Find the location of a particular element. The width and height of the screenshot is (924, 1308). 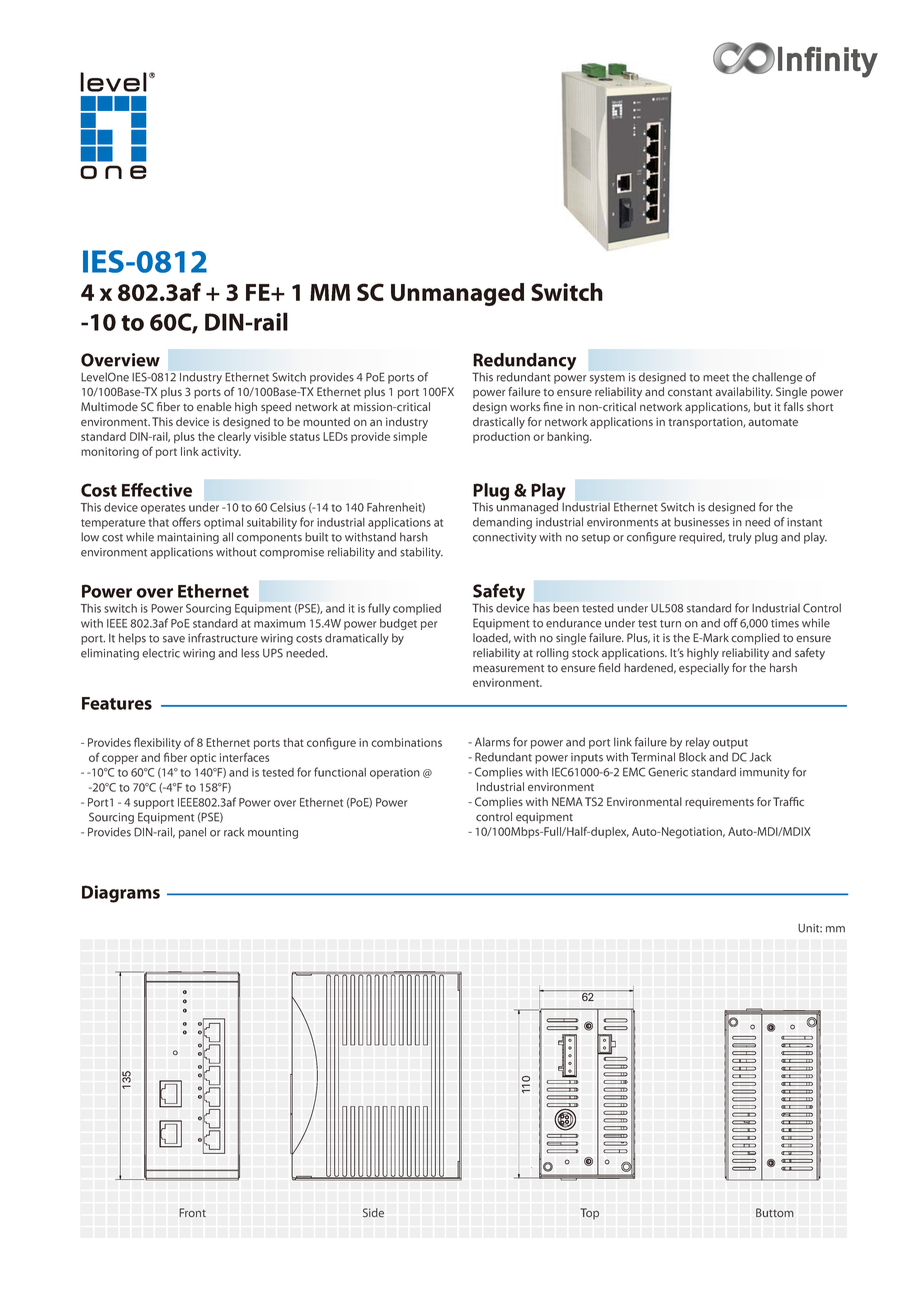

electric is located at coordinates (161, 653).
